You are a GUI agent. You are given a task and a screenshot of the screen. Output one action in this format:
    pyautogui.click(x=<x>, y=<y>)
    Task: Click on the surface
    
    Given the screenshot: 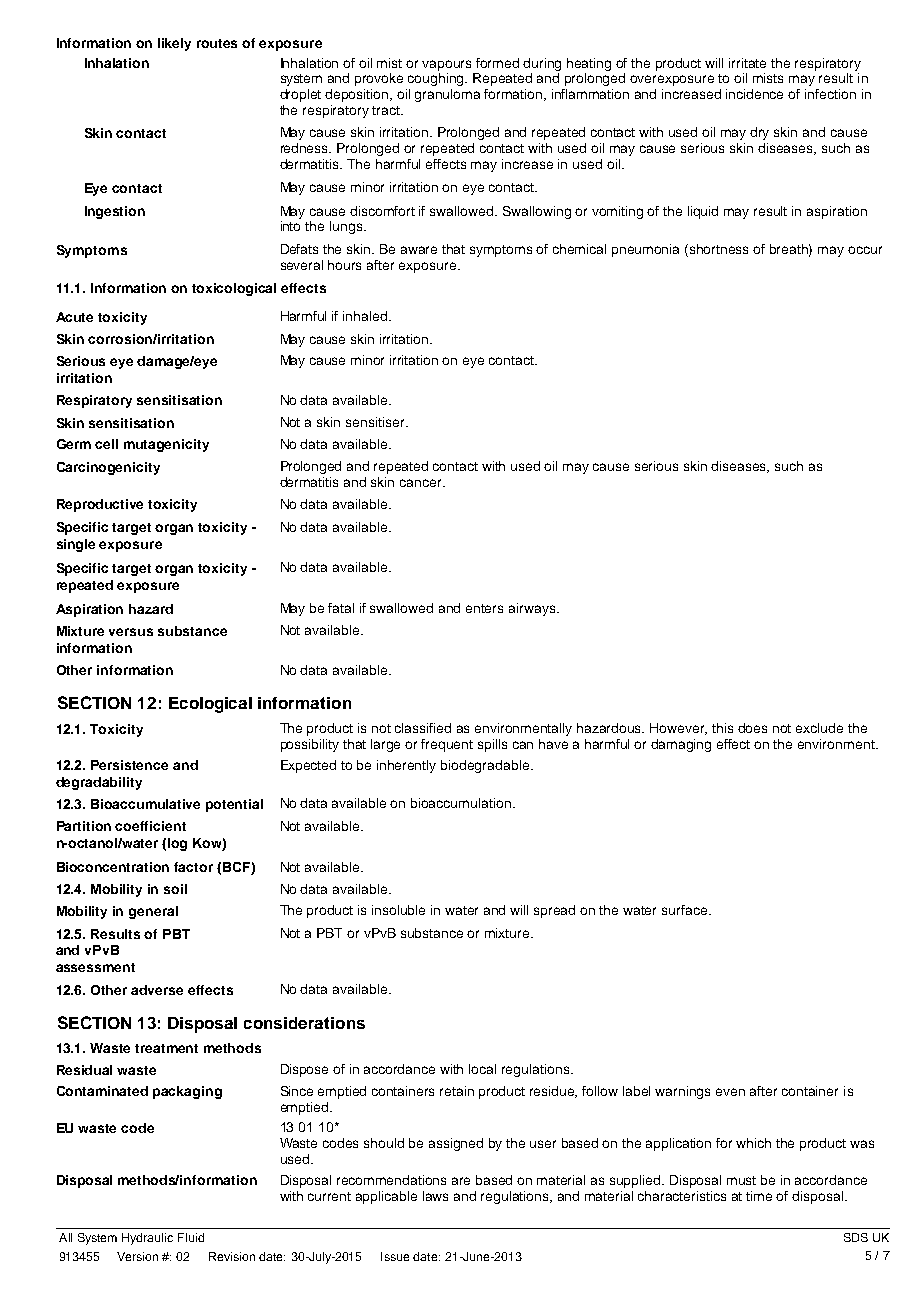 What is the action you would take?
    pyautogui.click(x=684, y=910)
